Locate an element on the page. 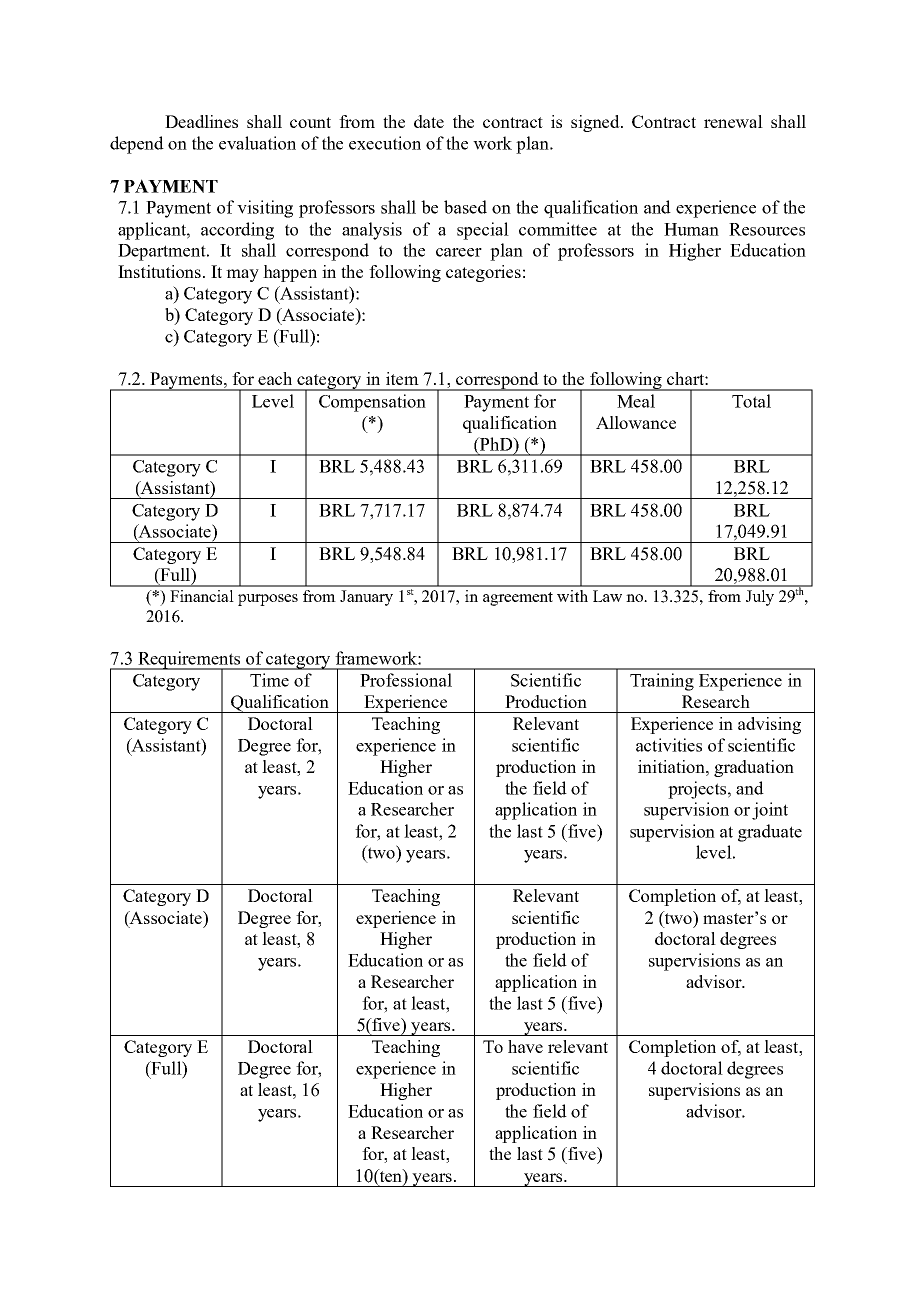  Deadlines is located at coordinates (201, 121).
